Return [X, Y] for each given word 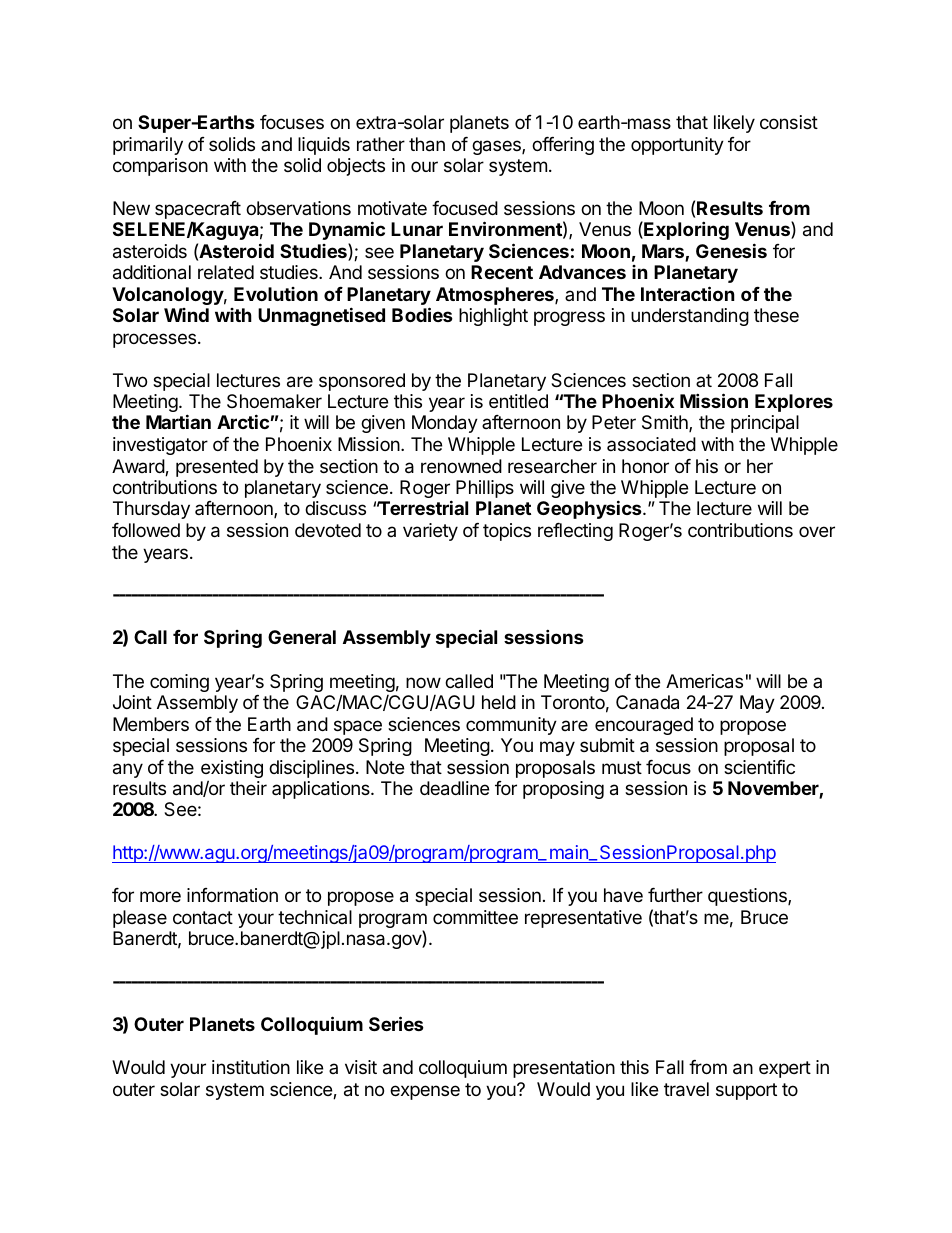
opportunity [677, 146]
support [746, 1091]
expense [425, 1092]
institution [251, 1067]
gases [497, 147]
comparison [160, 167]
